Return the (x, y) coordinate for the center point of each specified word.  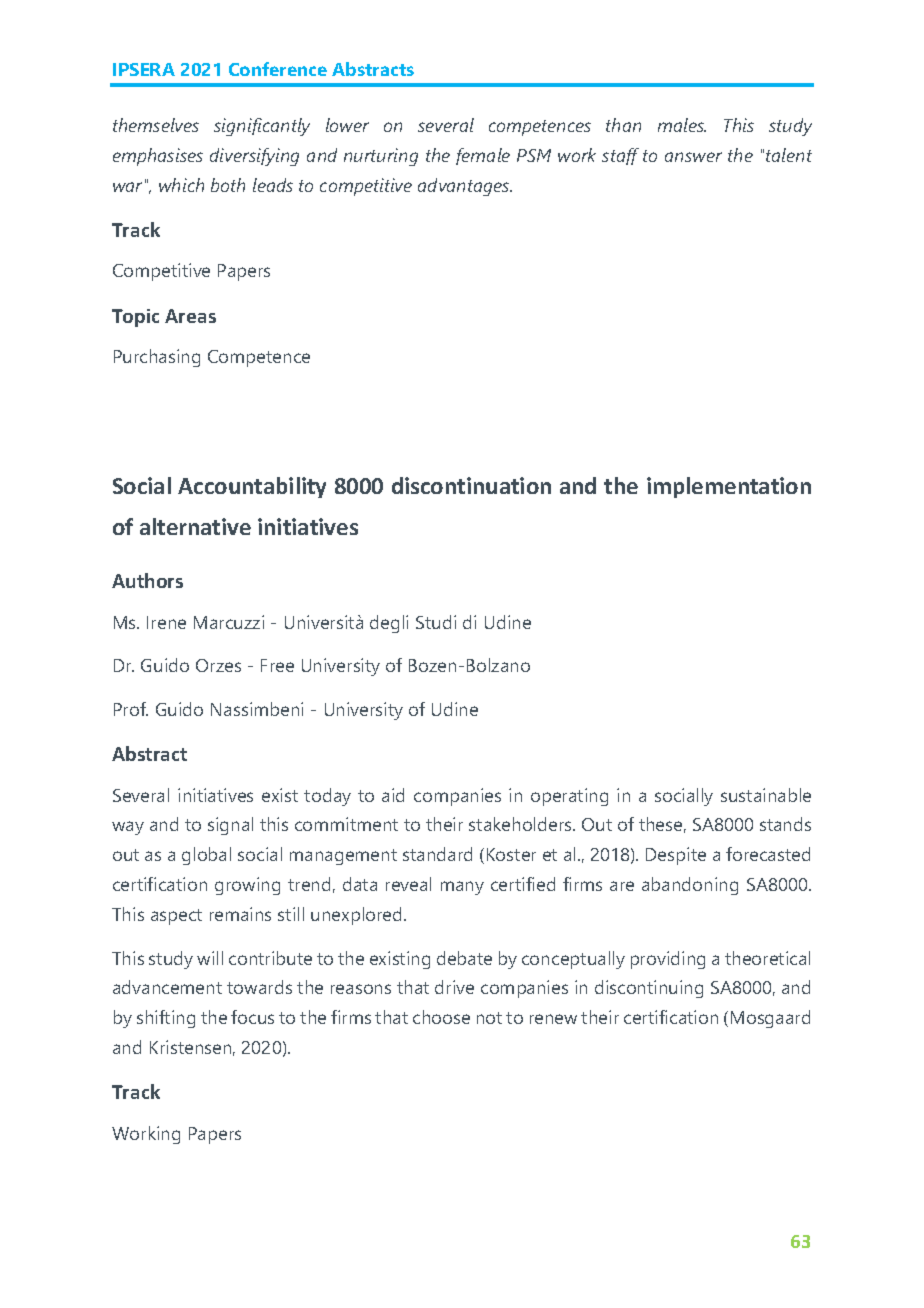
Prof (131, 709)
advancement (167, 987)
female (483, 156)
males (682, 125)
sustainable (766, 795)
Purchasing (157, 358)
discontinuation (471, 485)
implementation (729, 487)
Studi (436, 622)
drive (454, 987)
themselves (156, 125)
